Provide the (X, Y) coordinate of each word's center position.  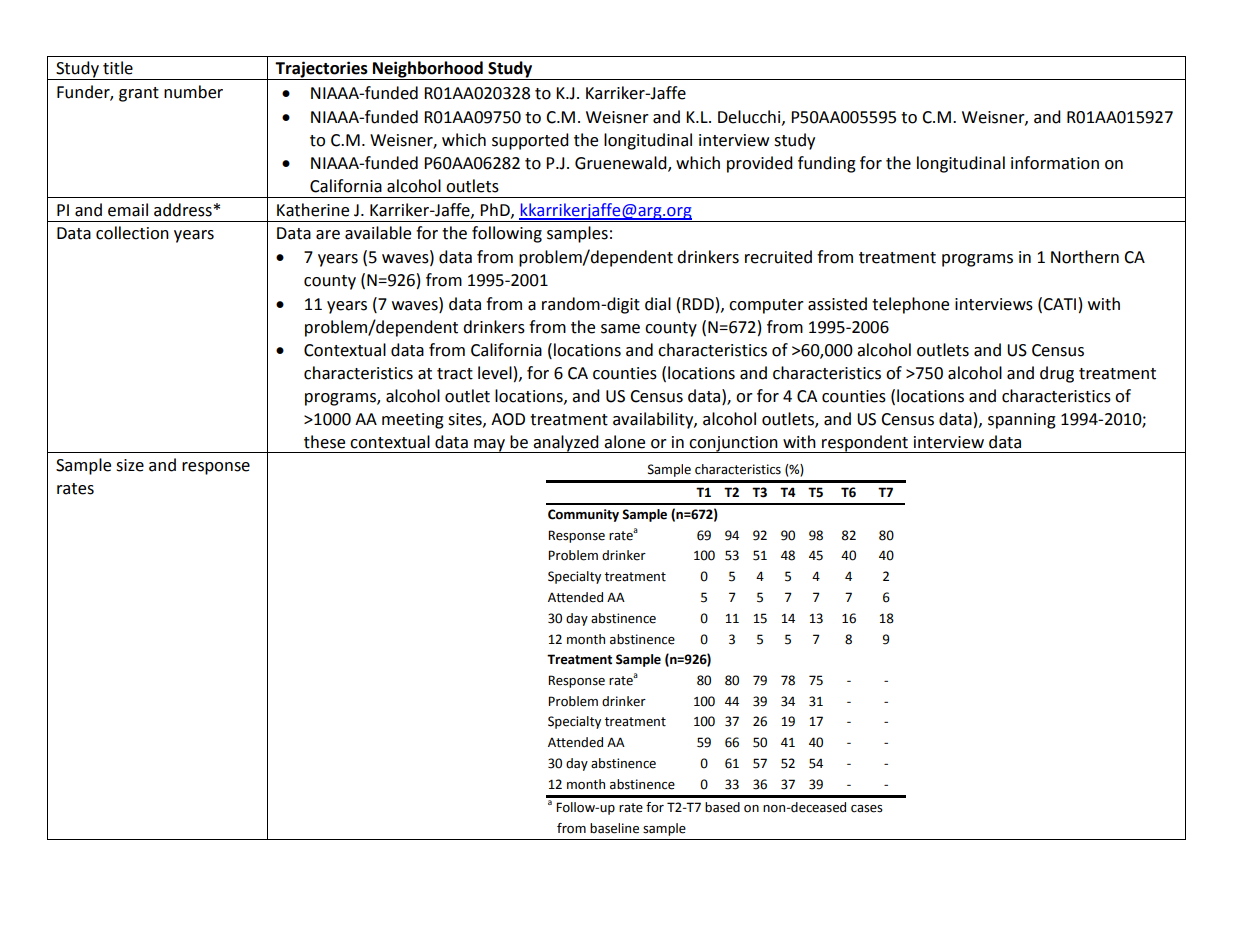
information (1055, 163)
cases (867, 809)
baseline (614, 828)
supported (530, 141)
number (193, 92)
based (722, 807)
